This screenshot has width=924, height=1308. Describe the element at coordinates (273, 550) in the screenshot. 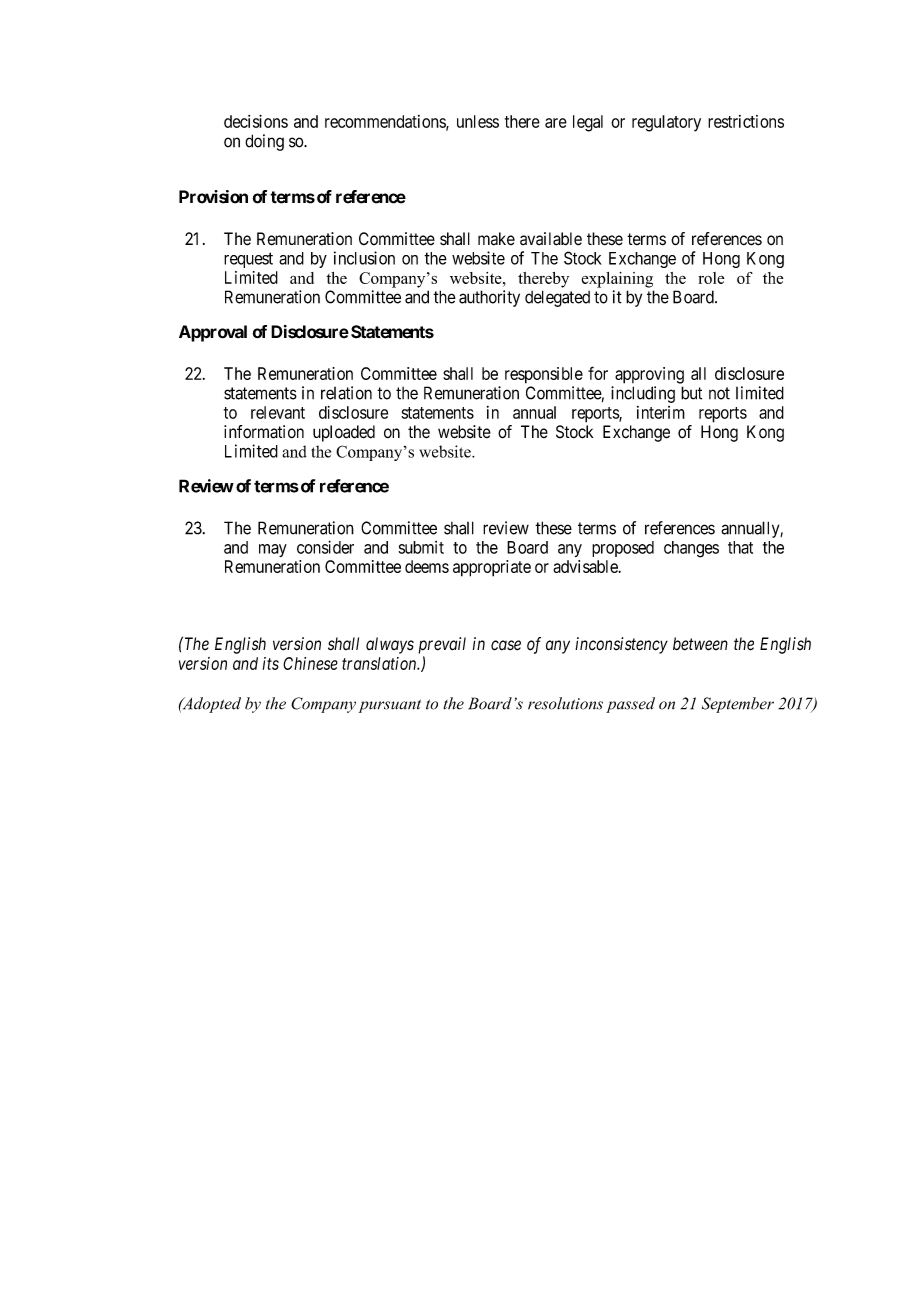

I see `may` at that location.
